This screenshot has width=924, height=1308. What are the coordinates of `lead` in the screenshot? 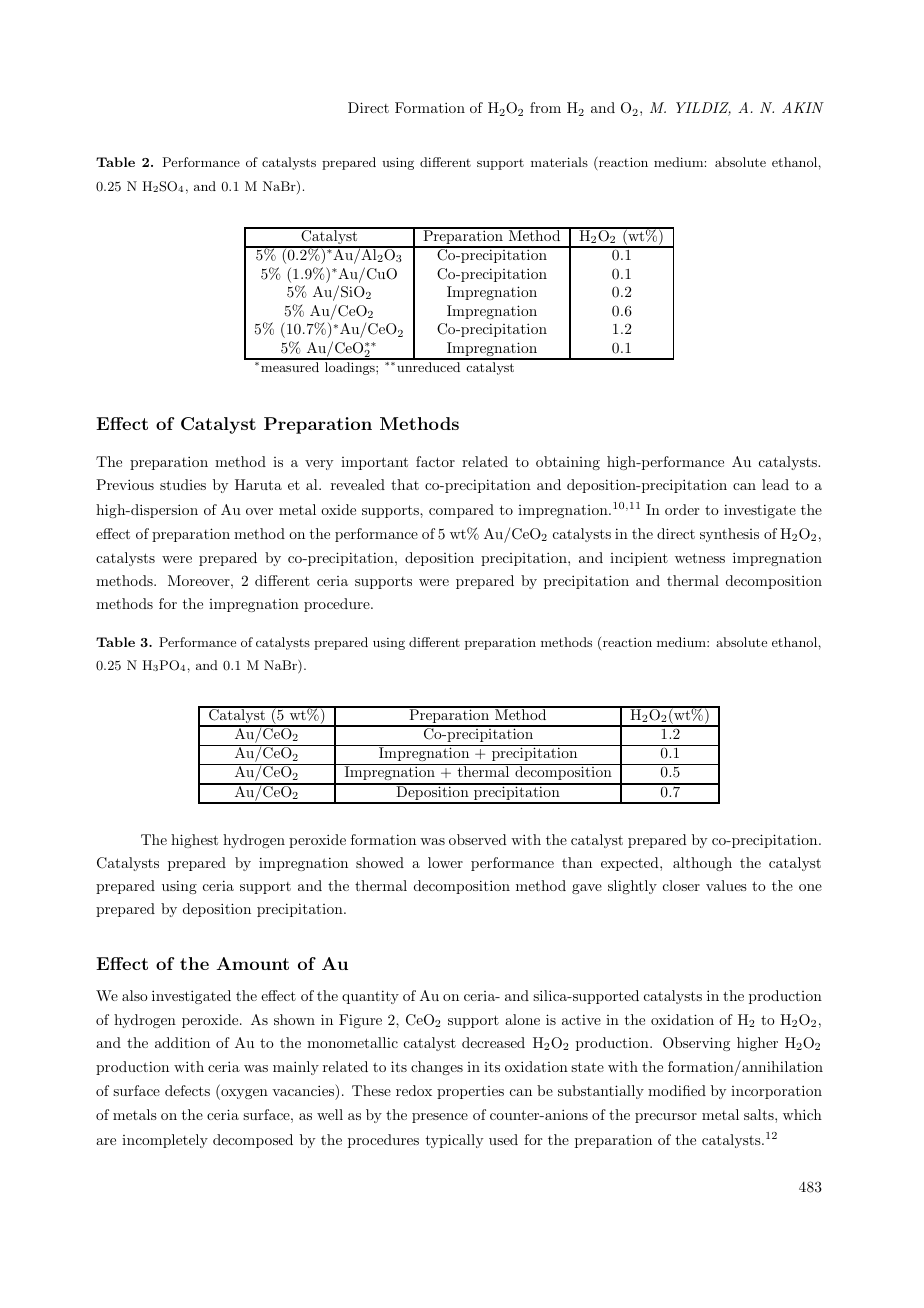 It's located at (775, 484).
